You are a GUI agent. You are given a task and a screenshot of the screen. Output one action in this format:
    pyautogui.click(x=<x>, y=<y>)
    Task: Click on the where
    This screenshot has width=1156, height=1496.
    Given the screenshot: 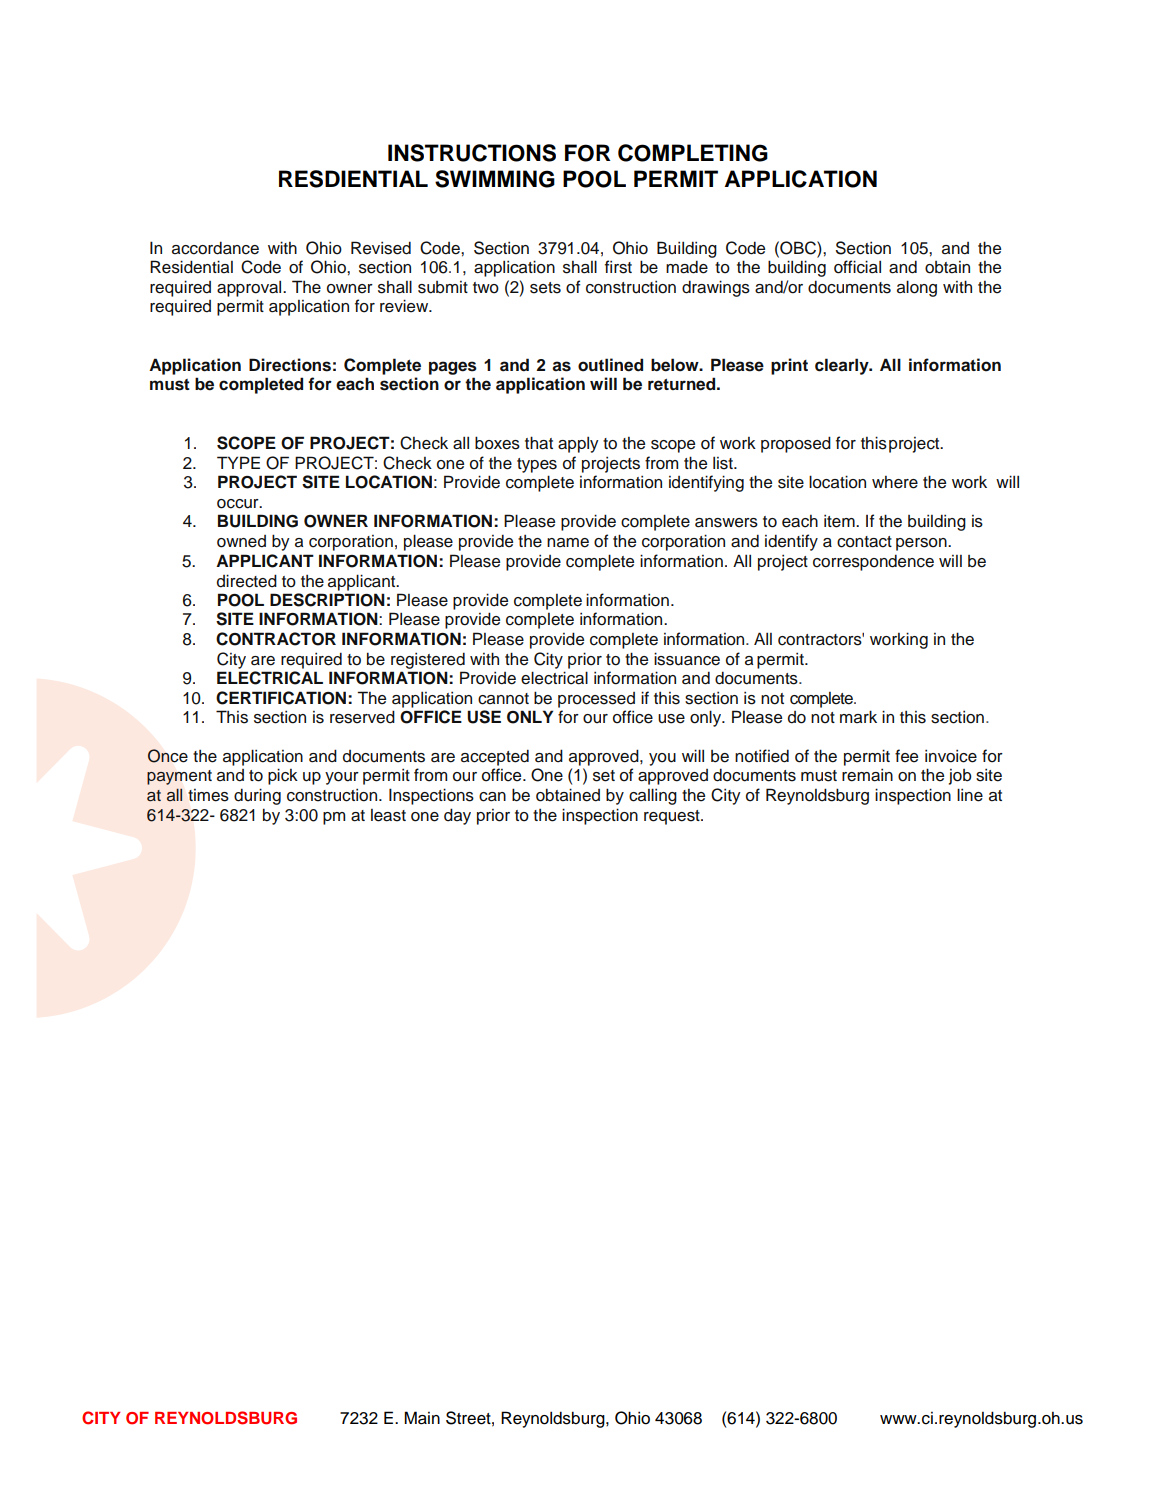 What is the action you would take?
    pyautogui.click(x=895, y=482)
